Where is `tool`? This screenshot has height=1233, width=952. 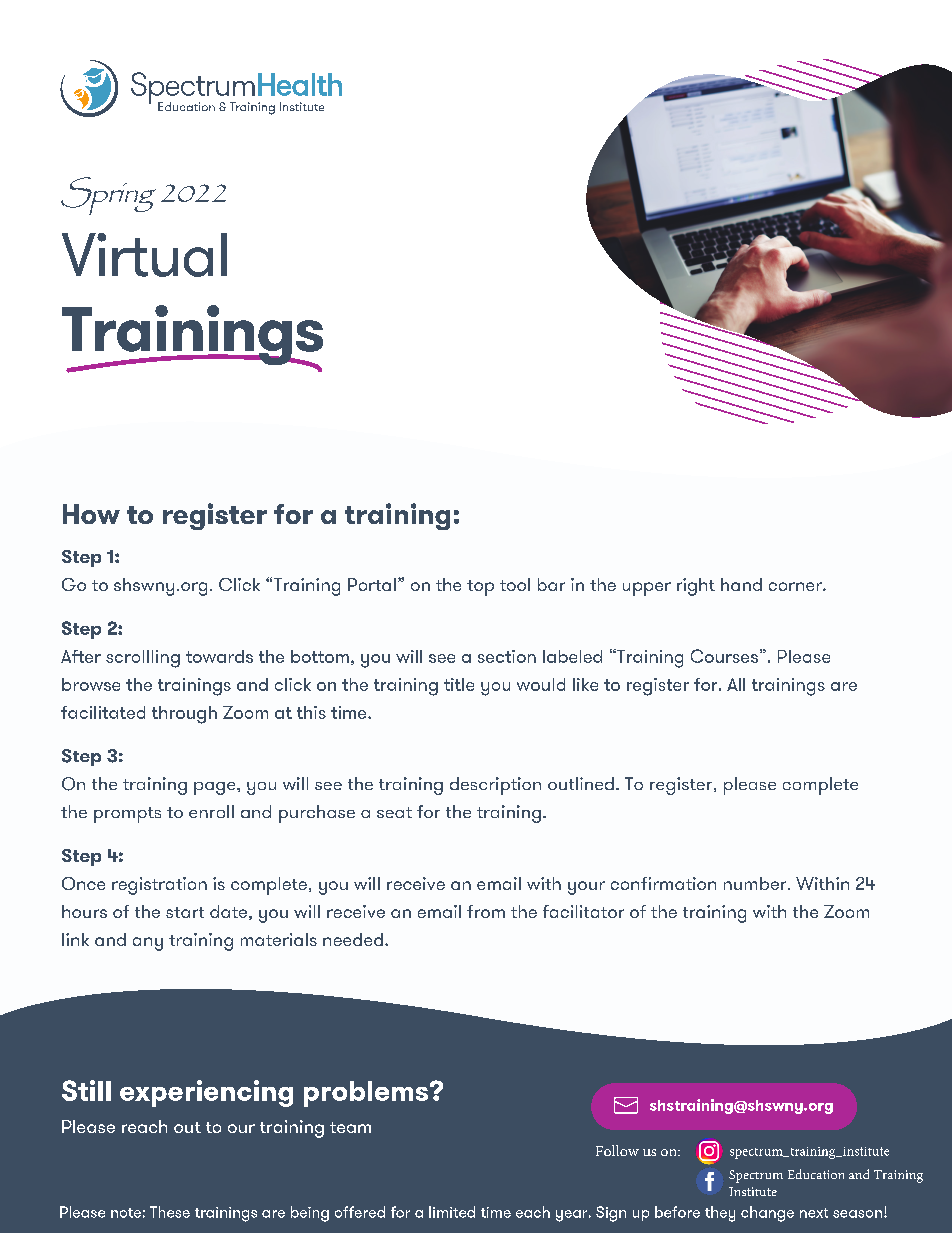 tool is located at coordinates (515, 584).
